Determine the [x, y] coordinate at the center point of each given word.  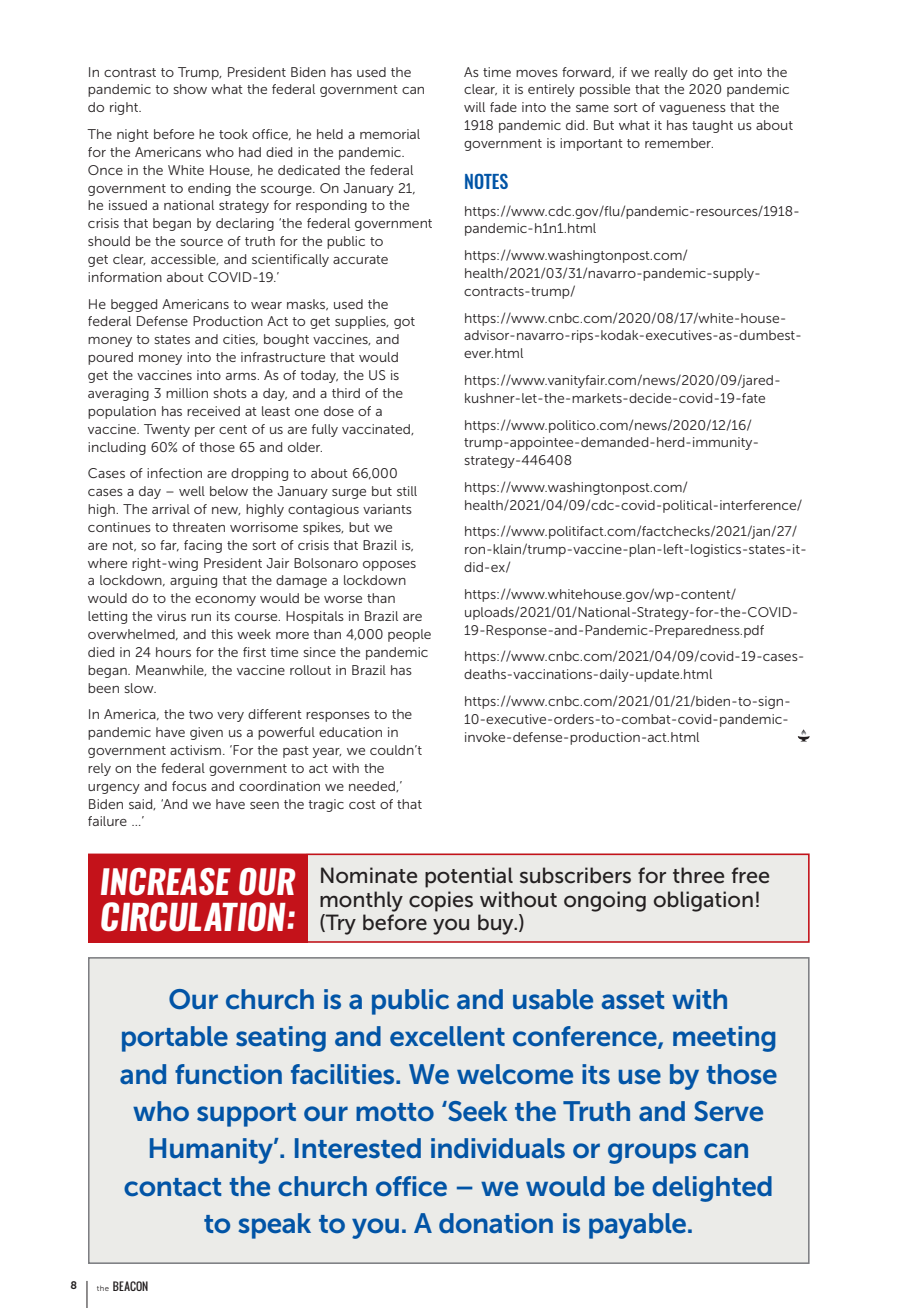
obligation [703, 901]
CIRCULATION [194, 917]
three [698, 875]
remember [679, 143]
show [190, 89]
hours [173, 652]
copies [441, 901]
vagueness [692, 110]
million [187, 393]
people [409, 635]
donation [496, 1223]
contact [172, 1187]
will [474, 107]
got [404, 323]
